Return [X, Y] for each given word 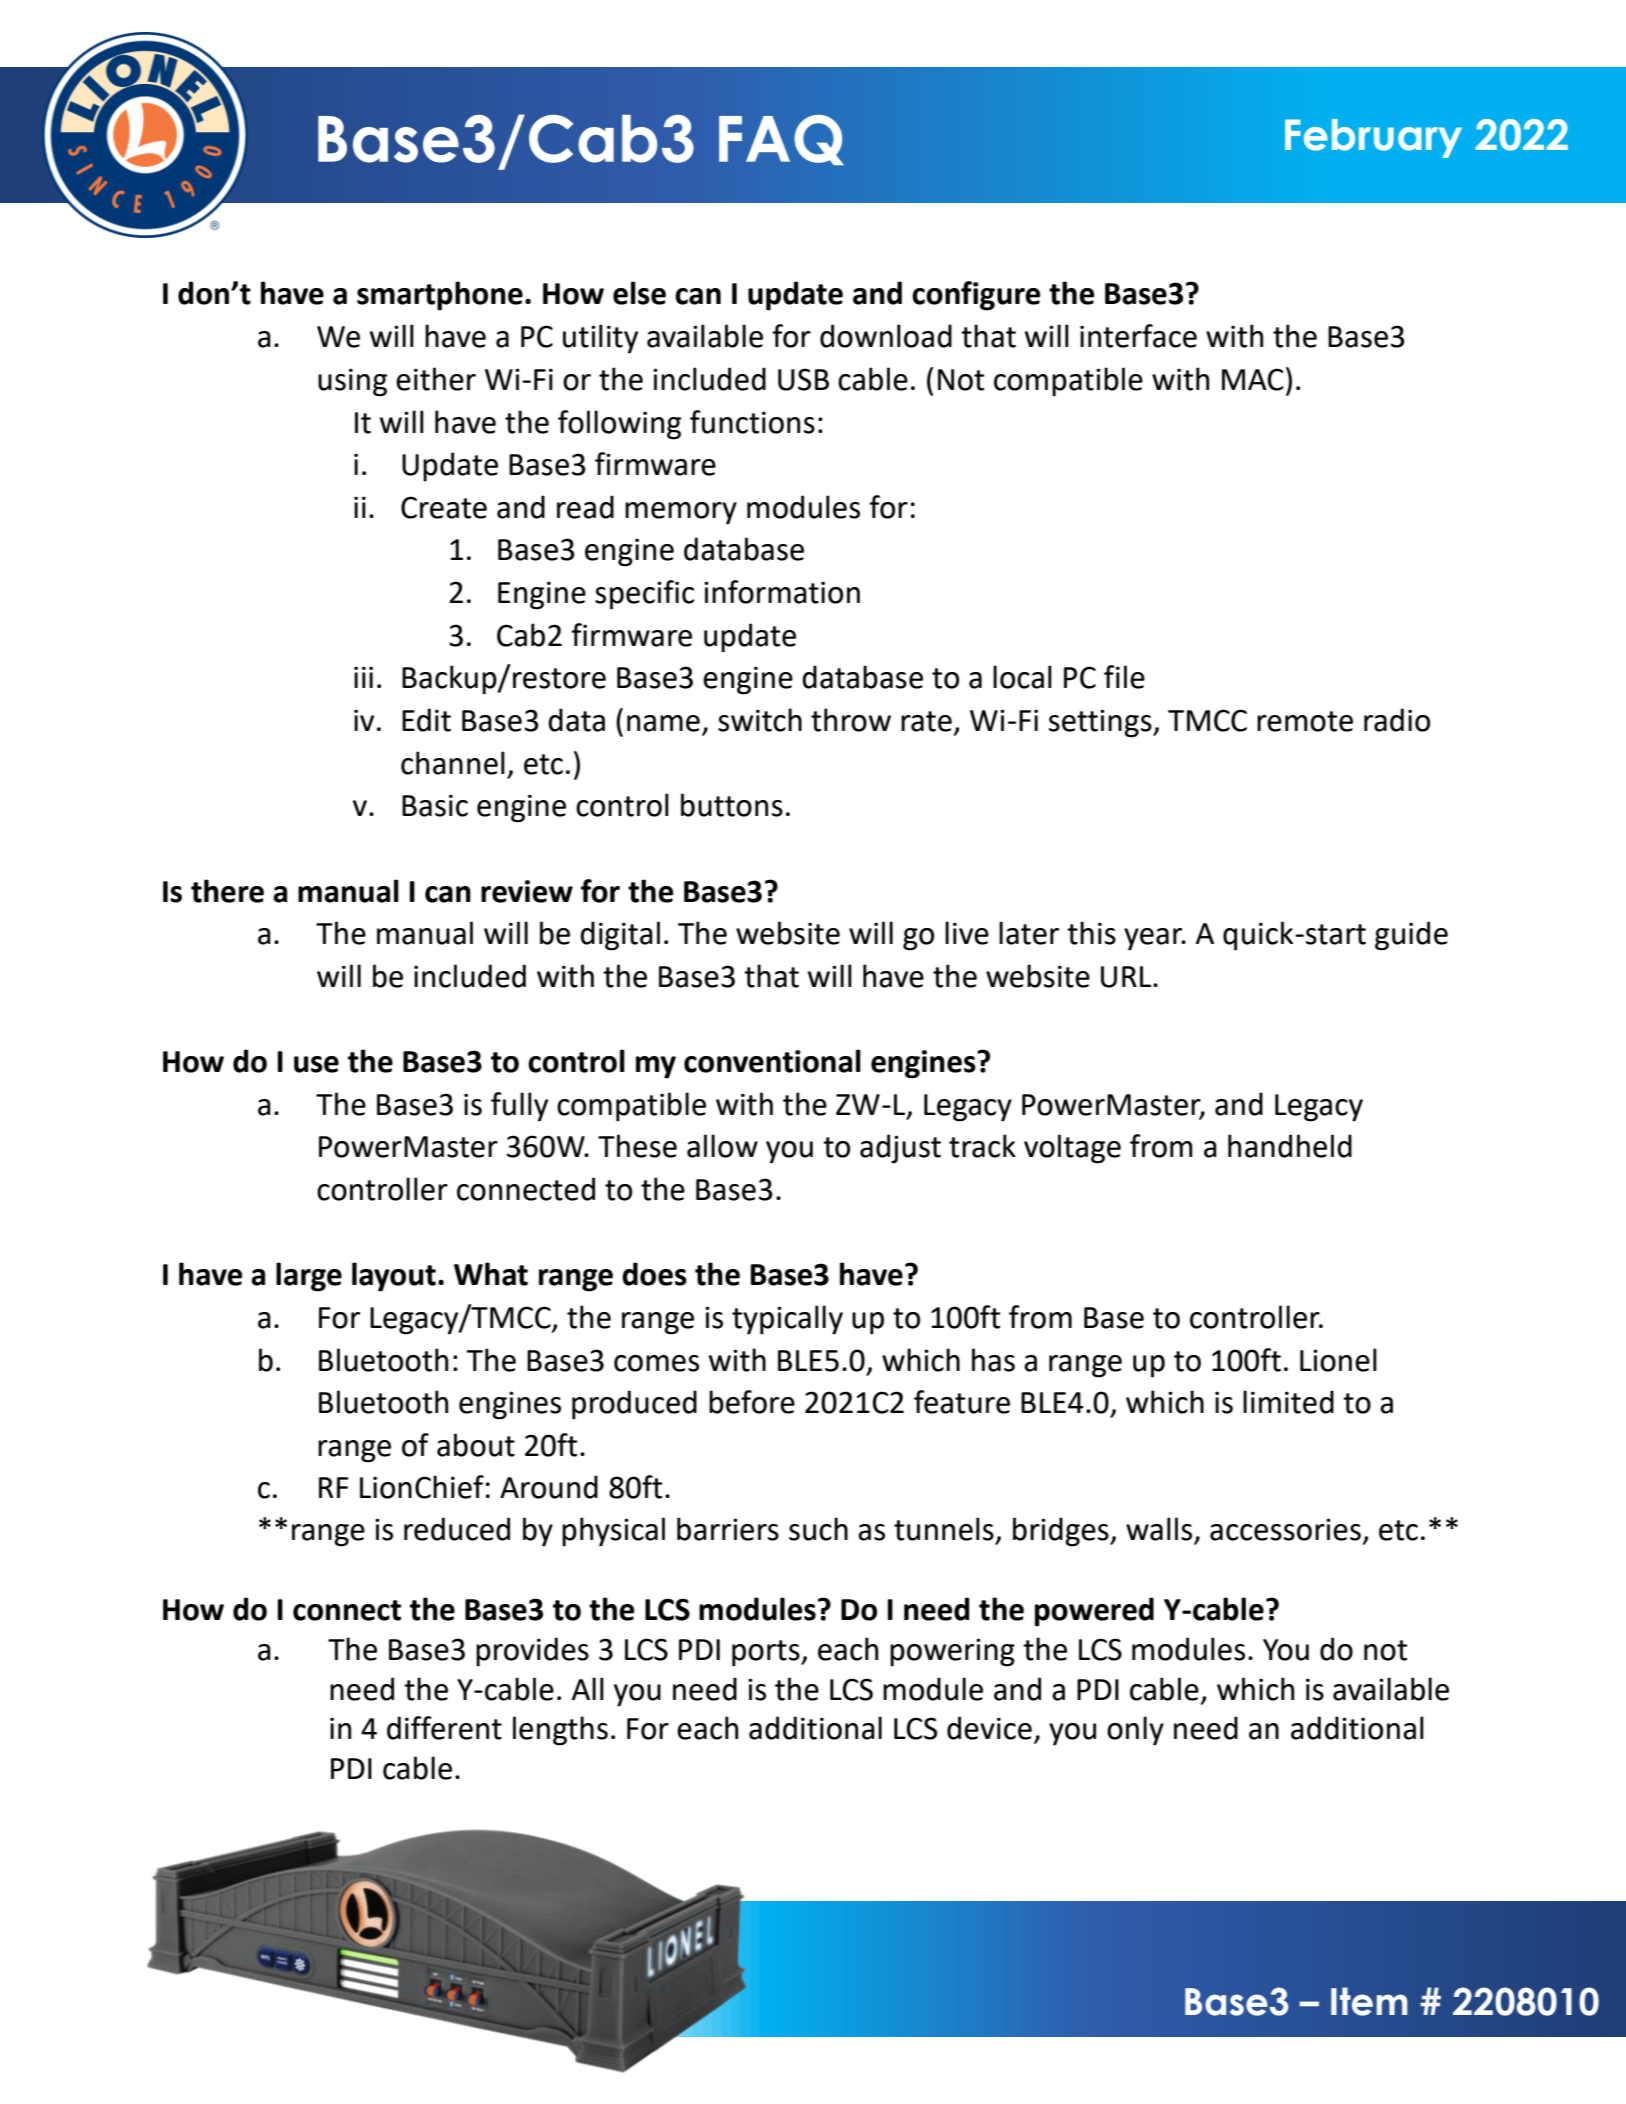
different [444, 1728]
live [967, 933]
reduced [457, 1529]
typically [787, 1320]
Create [444, 507]
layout [394, 1277]
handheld [1290, 1146]
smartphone [440, 296]
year [1154, 939]
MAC [1253, 379]
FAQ [781, 140]
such [818, 1529]
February [1373, 138]
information [782, 592]
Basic [435, 805]
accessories [1285, 1529]
